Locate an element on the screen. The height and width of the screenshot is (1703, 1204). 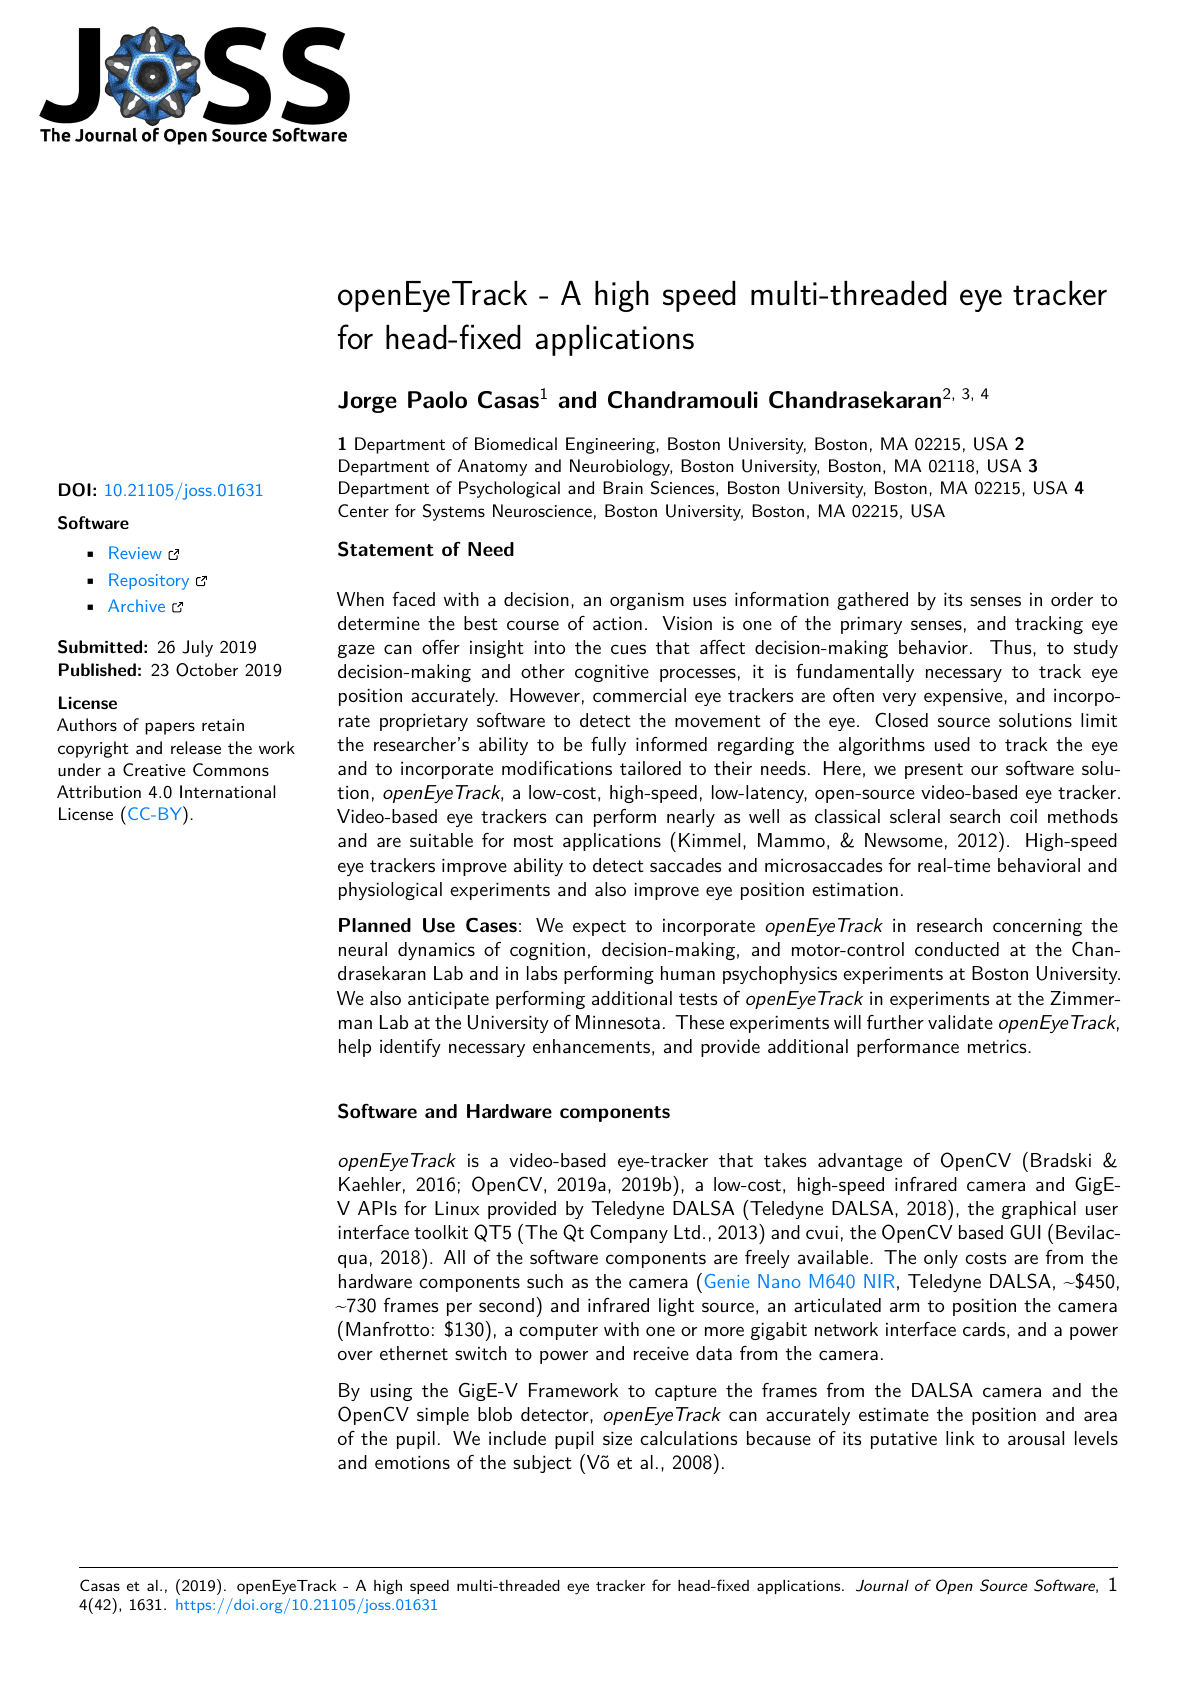
Commons is located at coordinates (231, 769).
